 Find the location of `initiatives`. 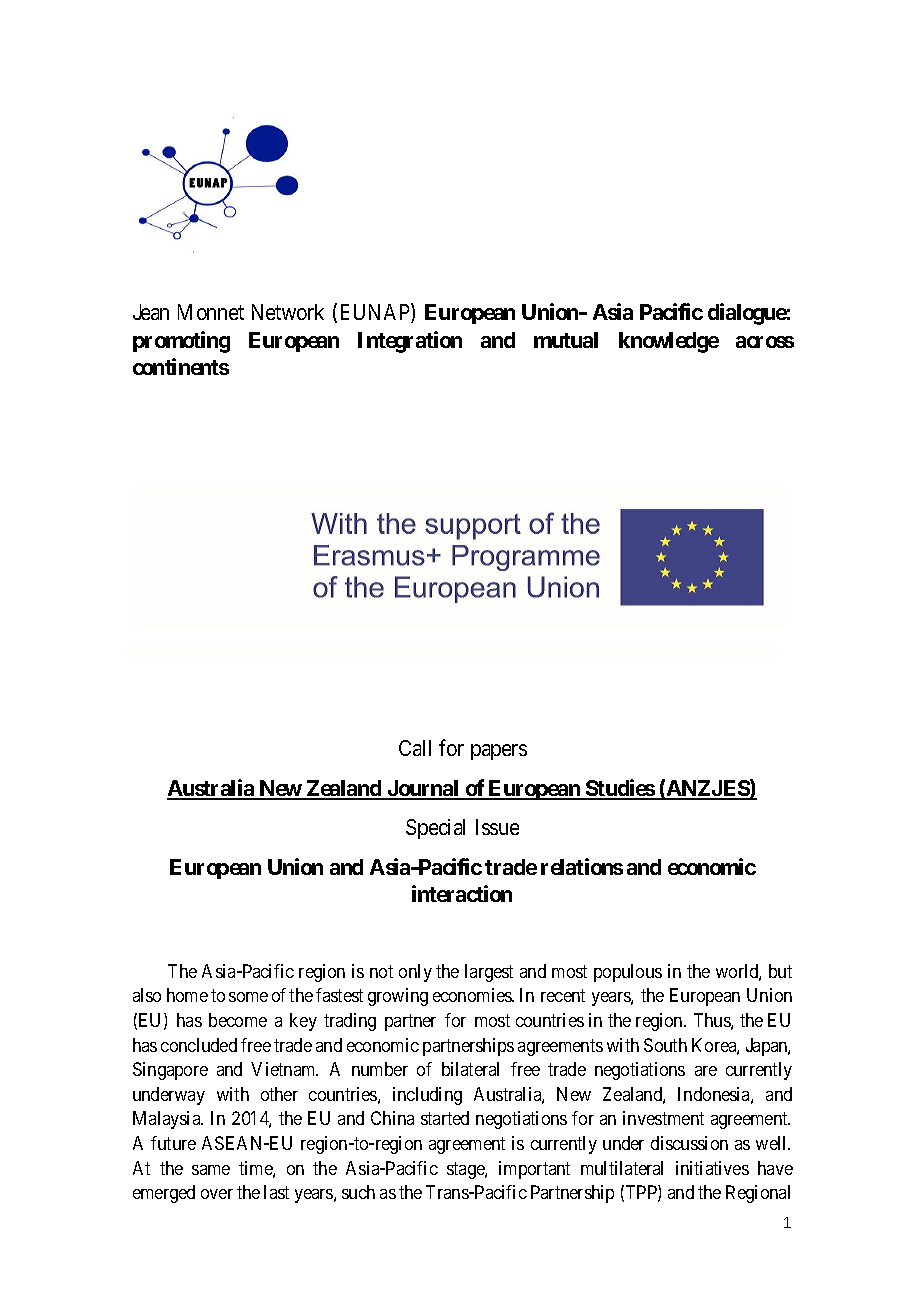

initiatives is located at coordinates (712, 1168).
